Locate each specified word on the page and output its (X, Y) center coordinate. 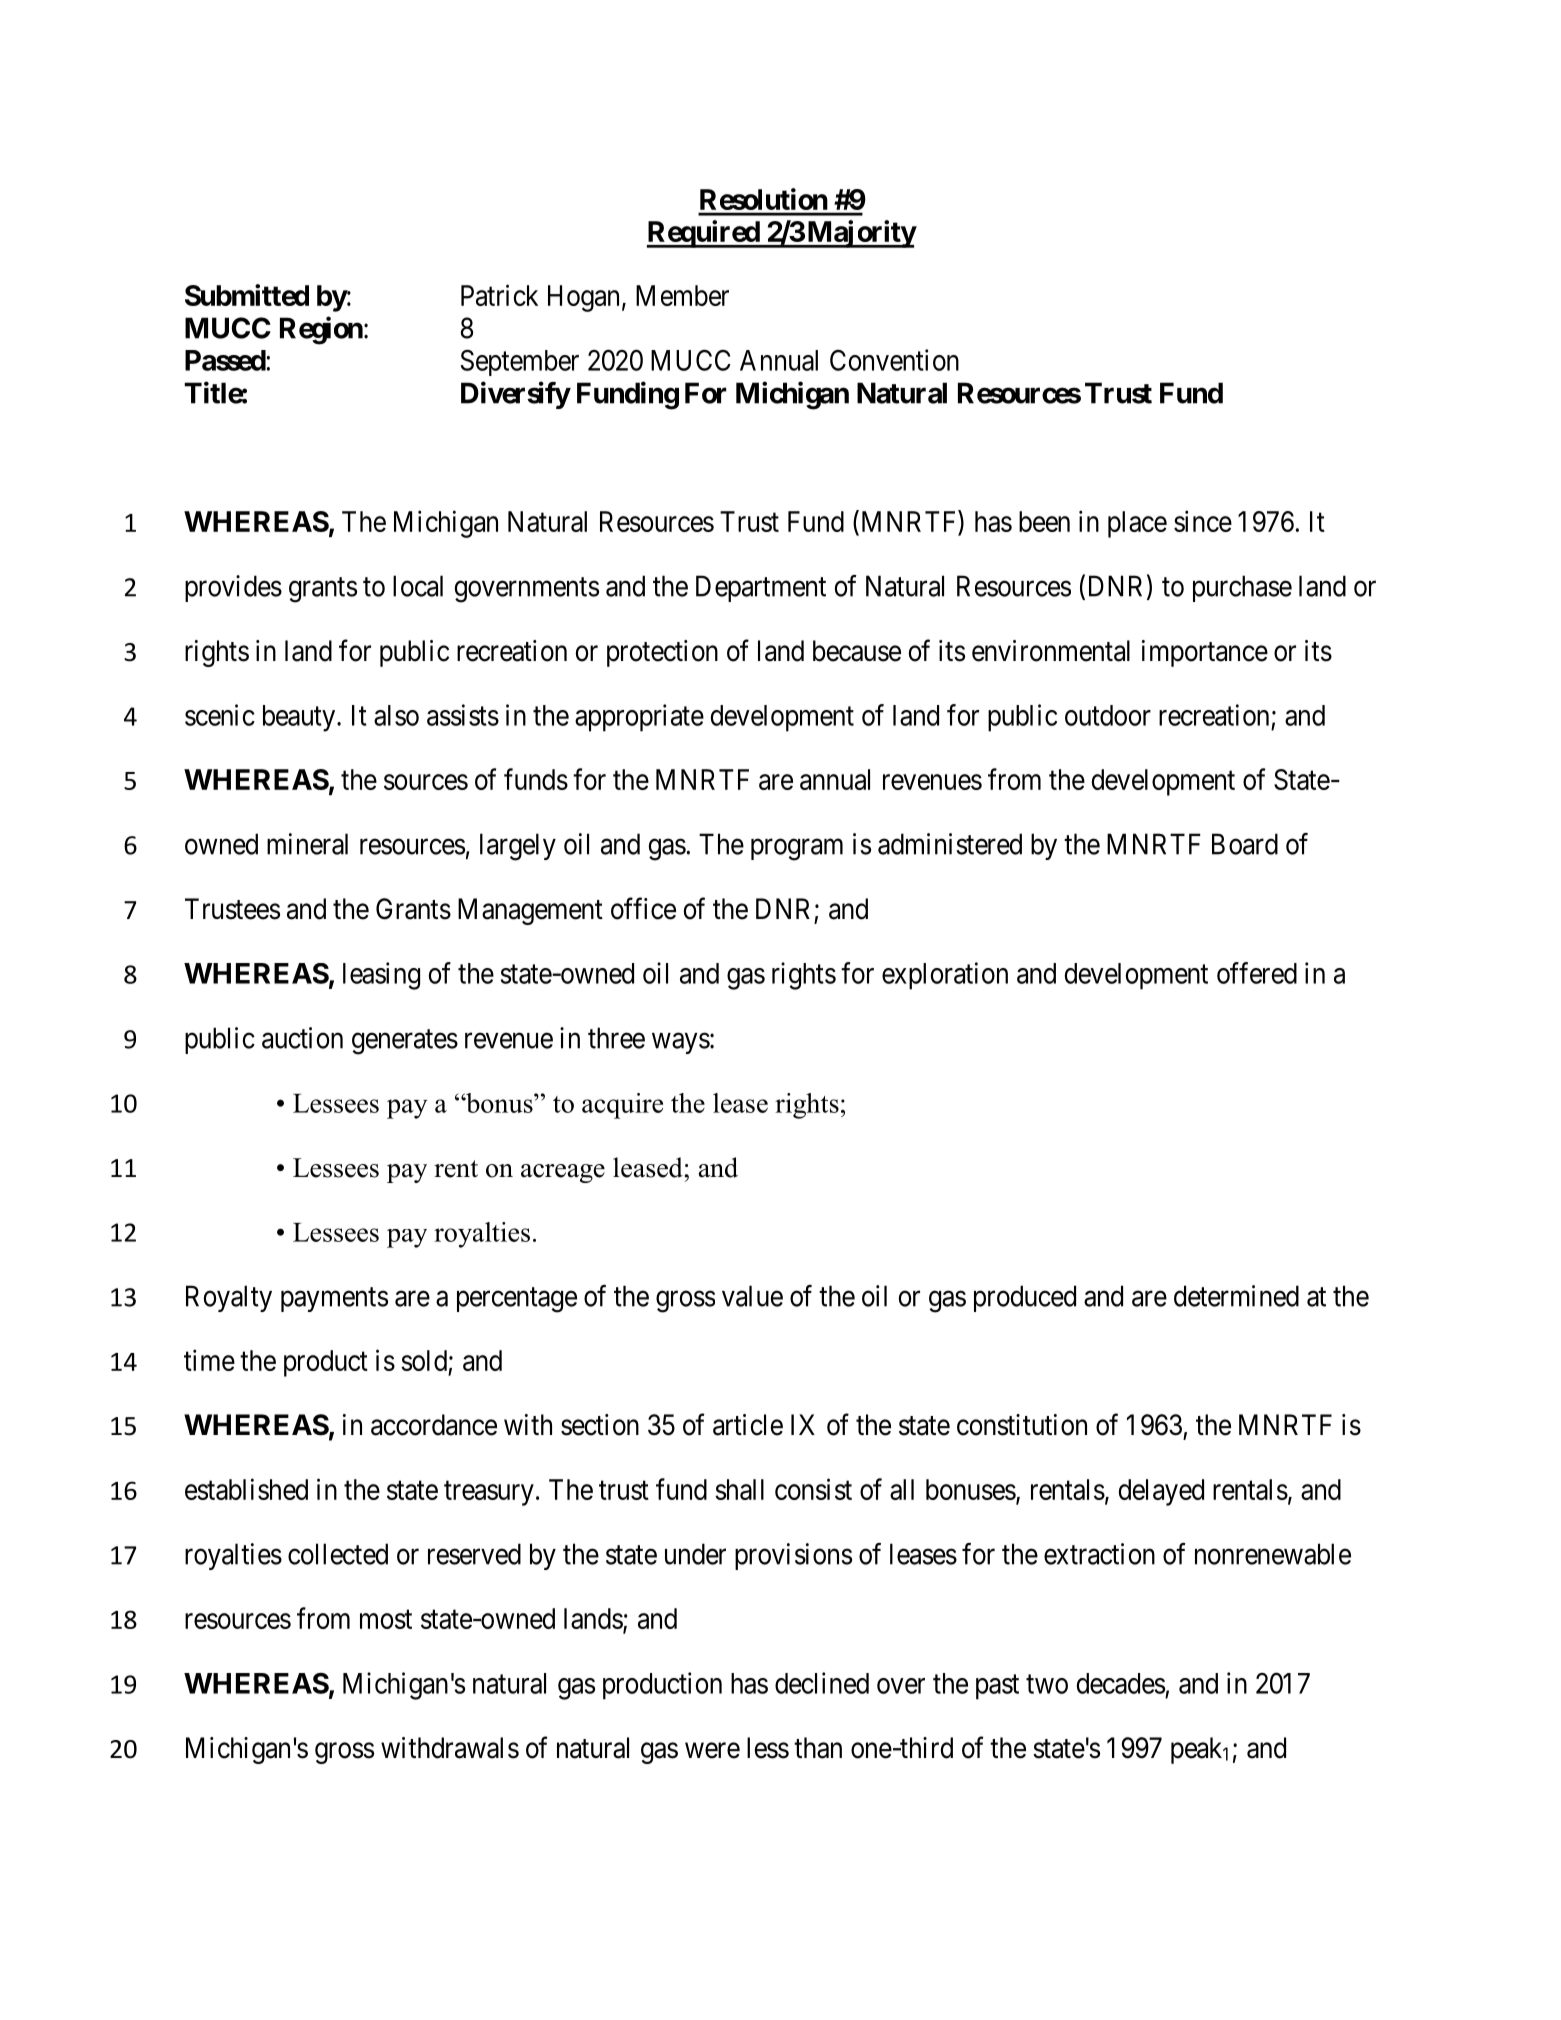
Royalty (229, 1298)
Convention (894, 360)
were (712, 1751)
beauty (299, 718)
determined (1236, 1296)
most (386, 1619)
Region (321, 330)
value (752, 1296)
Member (682, 295)
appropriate (639, 718)
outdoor (1108, 715)
